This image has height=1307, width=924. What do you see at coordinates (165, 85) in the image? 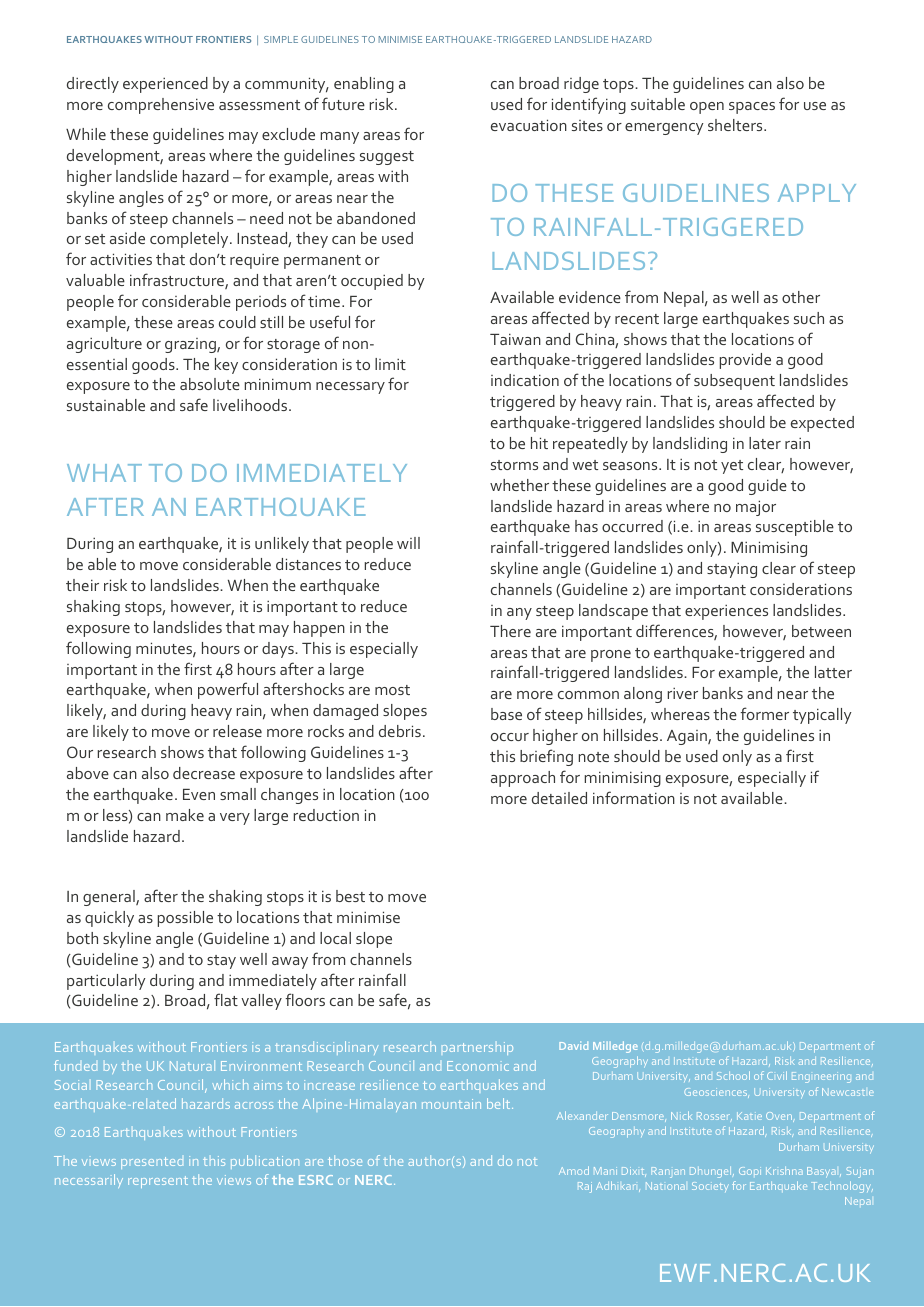
I see `experienced` at bounding box center [165, 85].
